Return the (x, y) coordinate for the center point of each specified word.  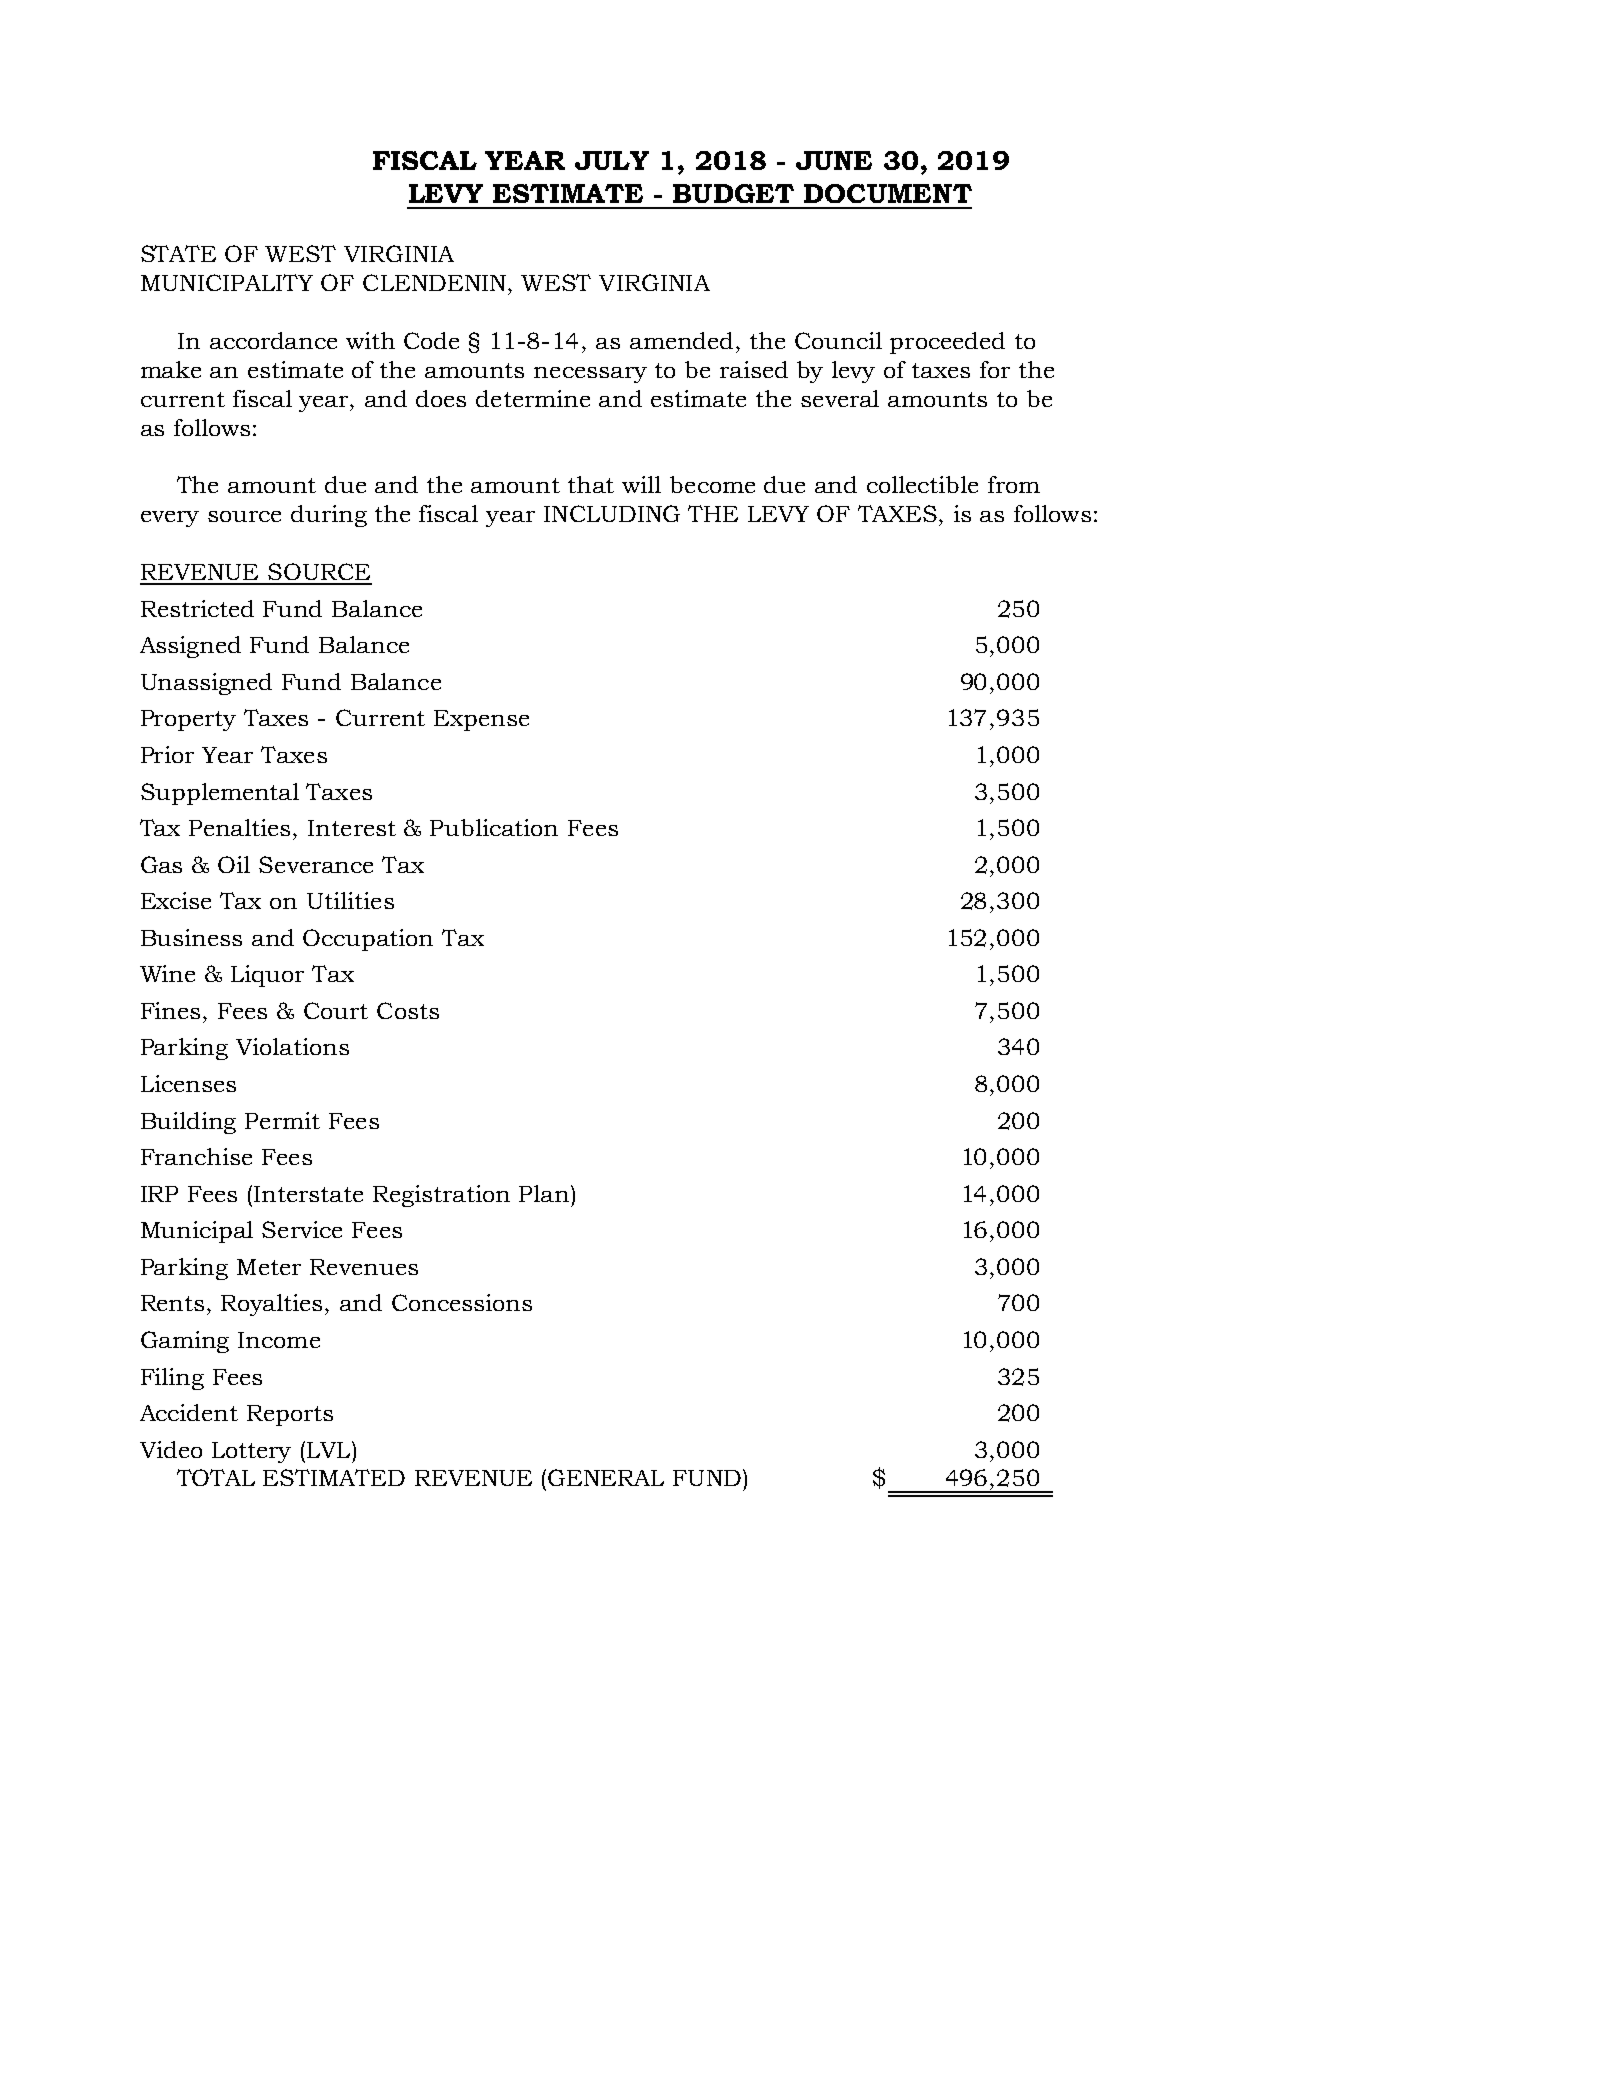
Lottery (251, 1452)
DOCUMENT (888, 193)
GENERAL (606, 1477)
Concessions (462, 1302)
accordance (273, 340)
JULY (612, 160)
